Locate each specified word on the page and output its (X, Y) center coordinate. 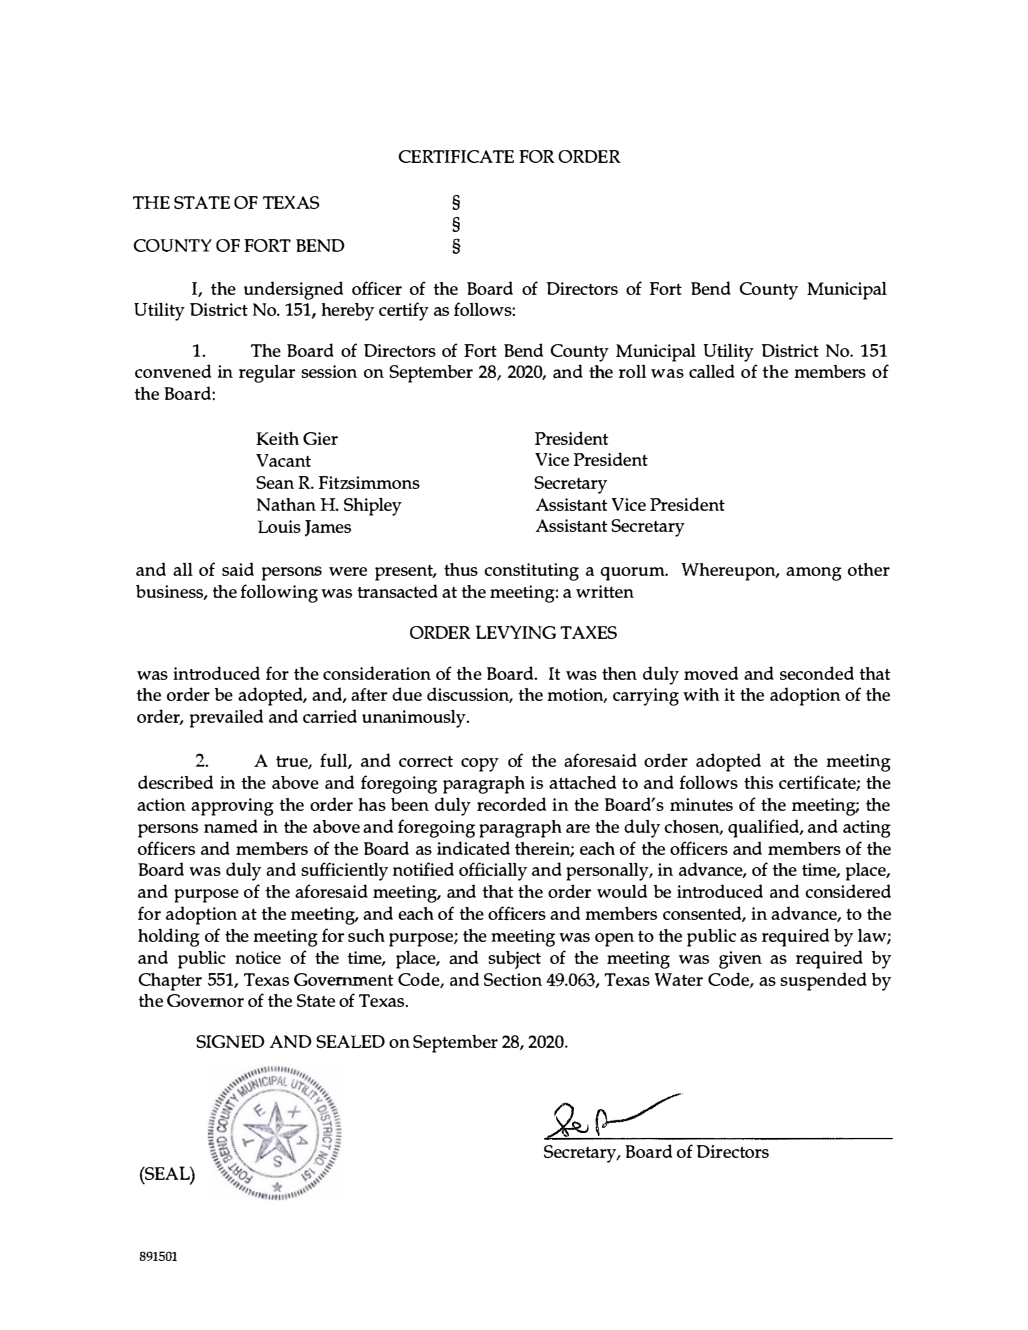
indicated (473, 848)
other (869, 569)
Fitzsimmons (369, 482)
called (712, 371)
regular (267, 374)
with (701, 694)
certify (404, 311)
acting (867, 829)
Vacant (283, 460)
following (279, 593)
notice (258, 957)
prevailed (226, 718)
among (814, 574)
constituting (531, 572)
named (231, 826)
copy (480, 765)
